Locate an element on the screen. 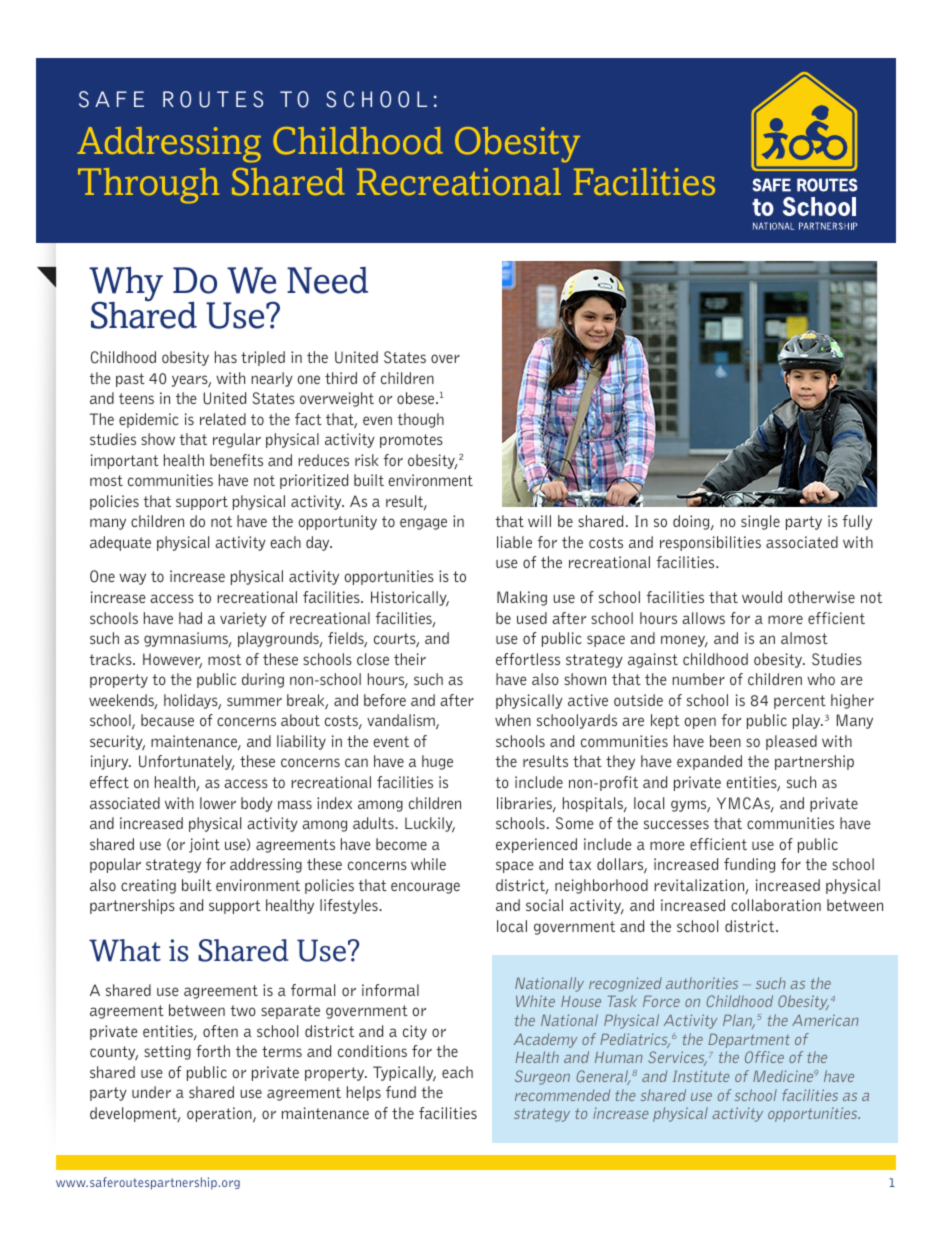  single is located at coordinates (760, 522).
